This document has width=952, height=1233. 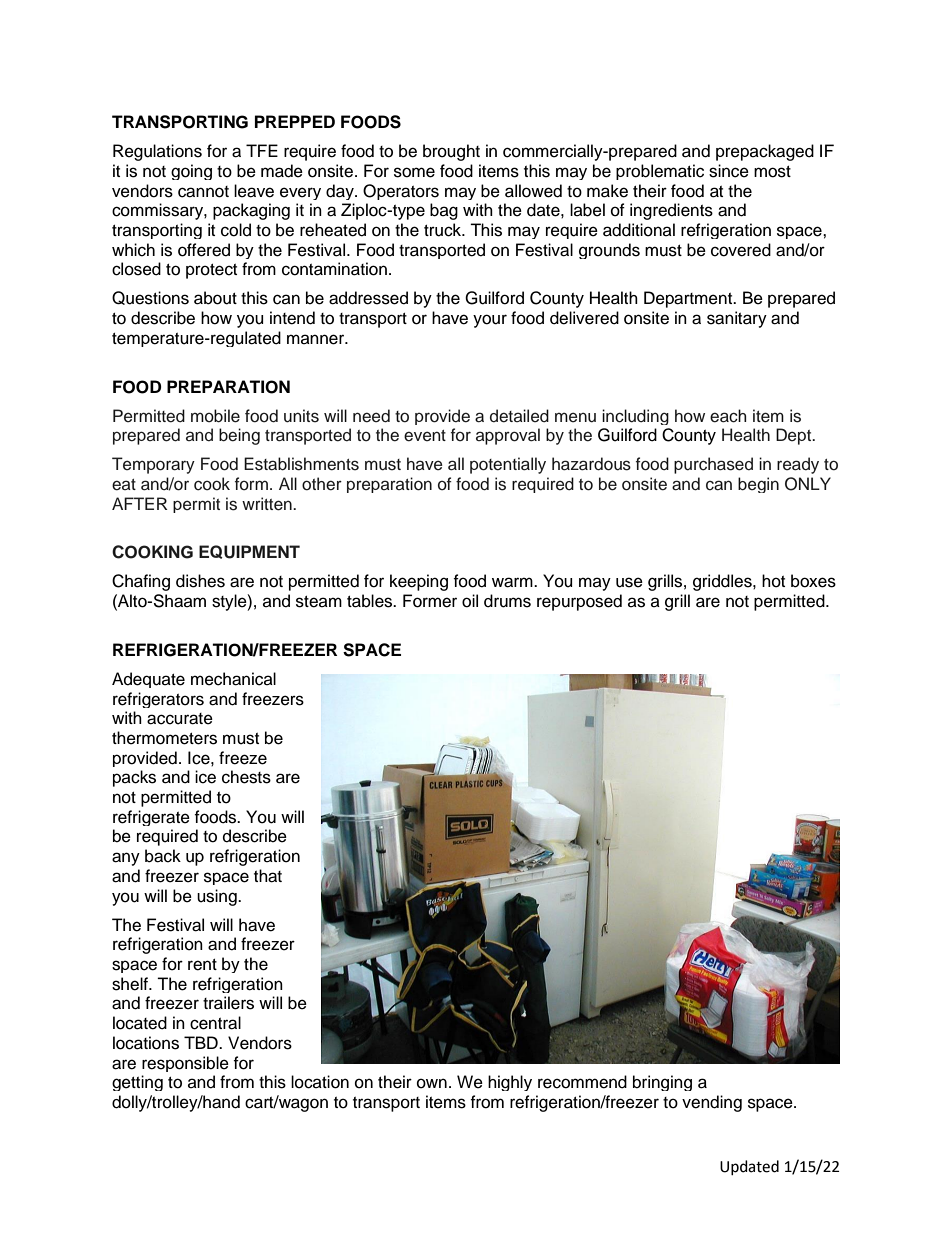 I want to click on own, so click(x=432, y=1083).
